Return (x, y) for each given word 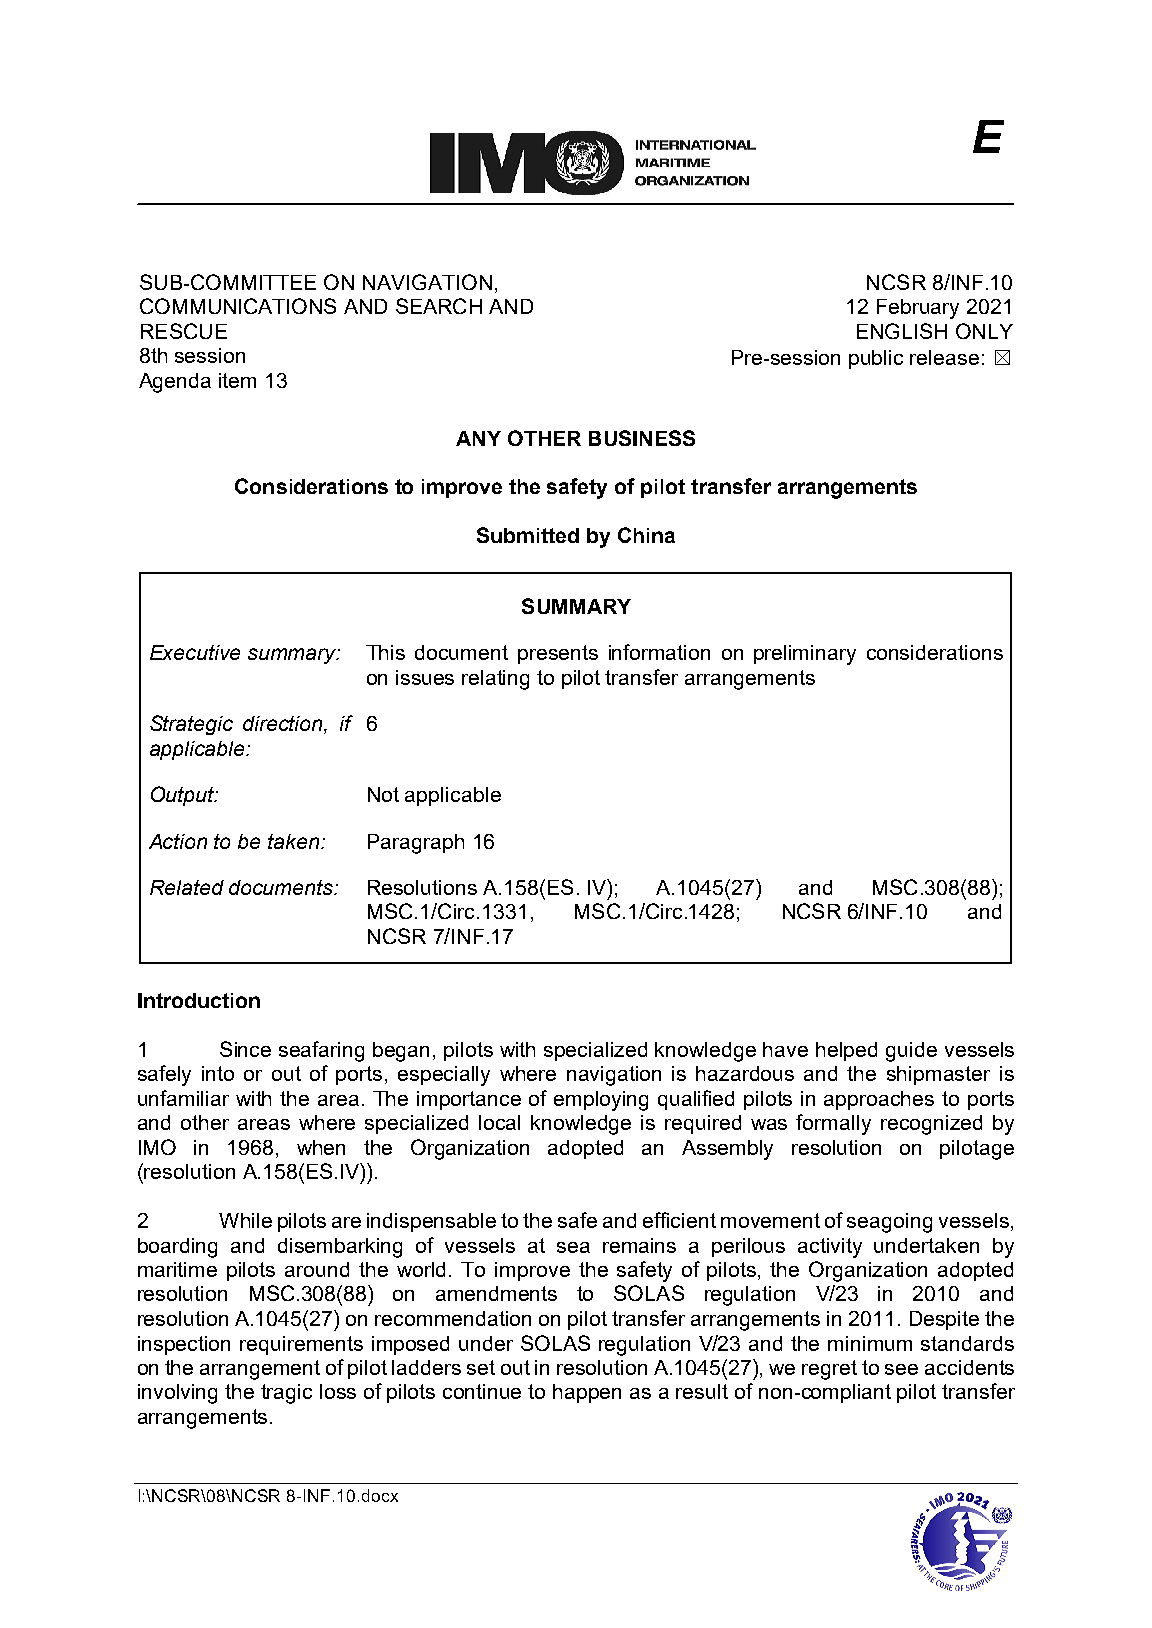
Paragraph (416, 844)
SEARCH (439, 306)
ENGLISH (902, 331)
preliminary (805, 655)
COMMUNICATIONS (238, 306)
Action (178, 841)
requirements (301, 1345)
